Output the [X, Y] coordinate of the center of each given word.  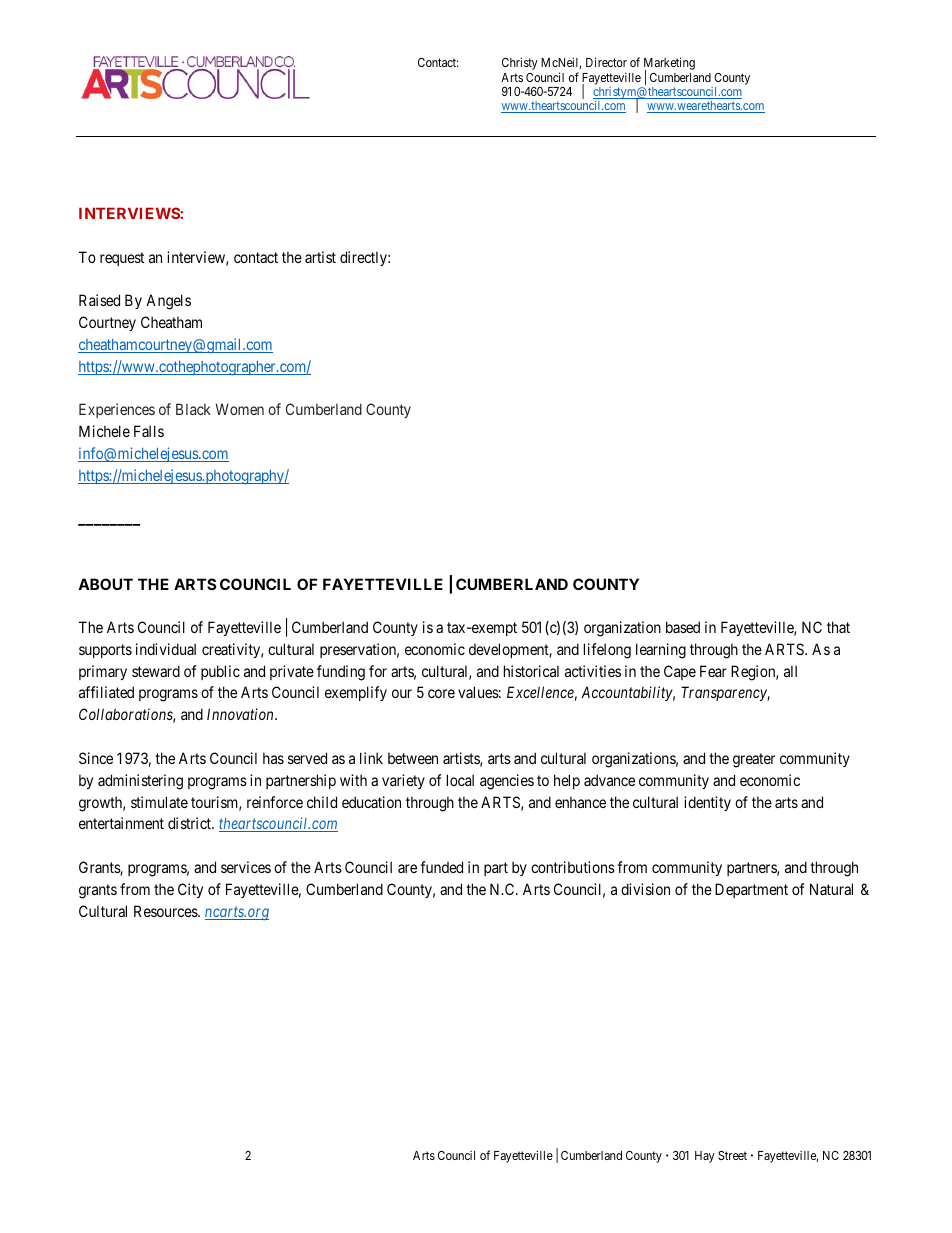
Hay [705, 1157]
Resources [166, 911]
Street [732, 1155]
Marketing [669, 65]
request [122, 259]
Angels [168, 302]
